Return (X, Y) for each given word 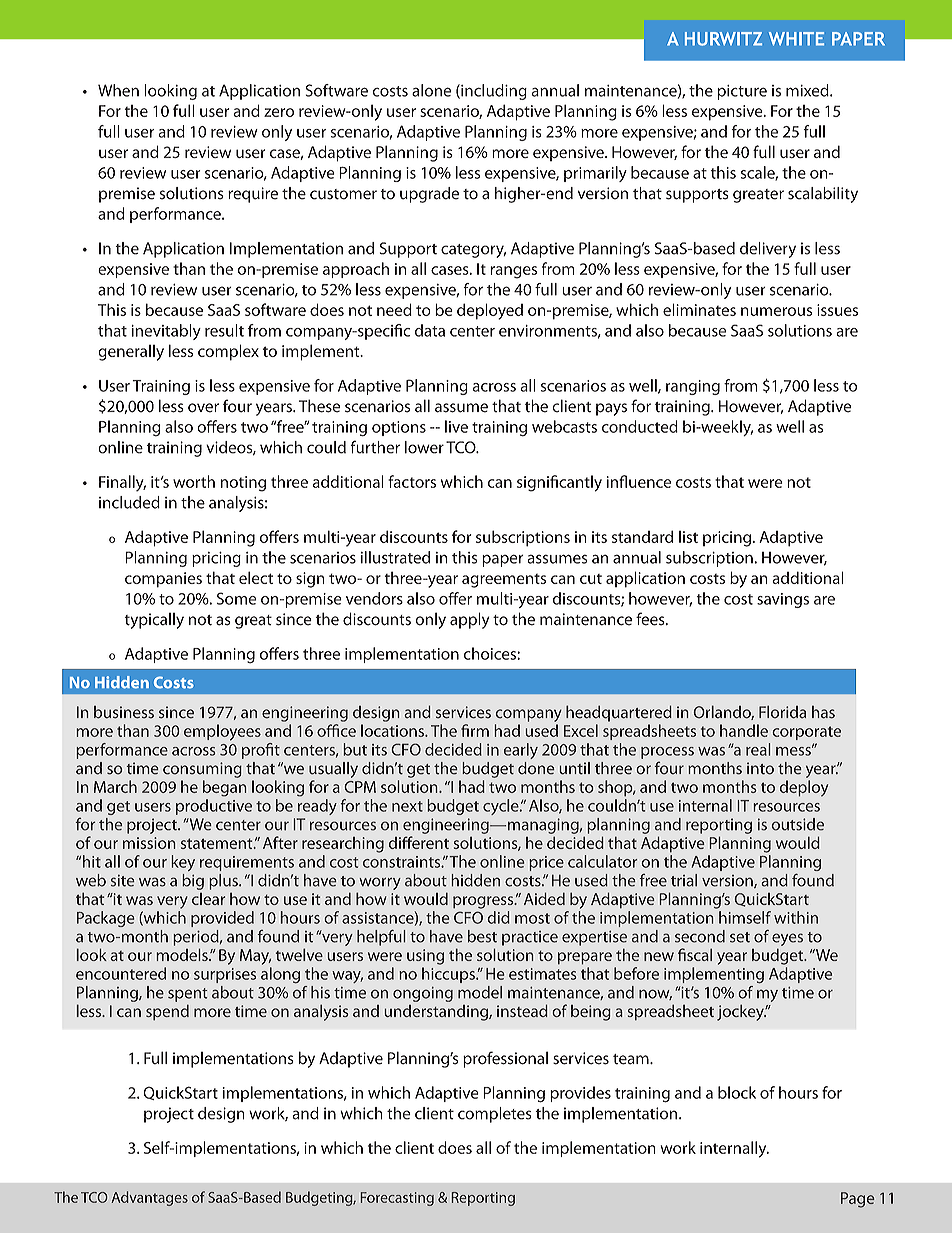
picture (742, 92)
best (482, 936)
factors (412, 481)
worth (194, 481)
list (688, 537)
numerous (776, 311)
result (224, 330)
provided (222, 919)
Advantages (150, 1198)
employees (222, 732)
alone (432, 90)
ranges (513, 272)
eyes (787, 939)
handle (744, 730)
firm (475, 730)
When (118, 90)
